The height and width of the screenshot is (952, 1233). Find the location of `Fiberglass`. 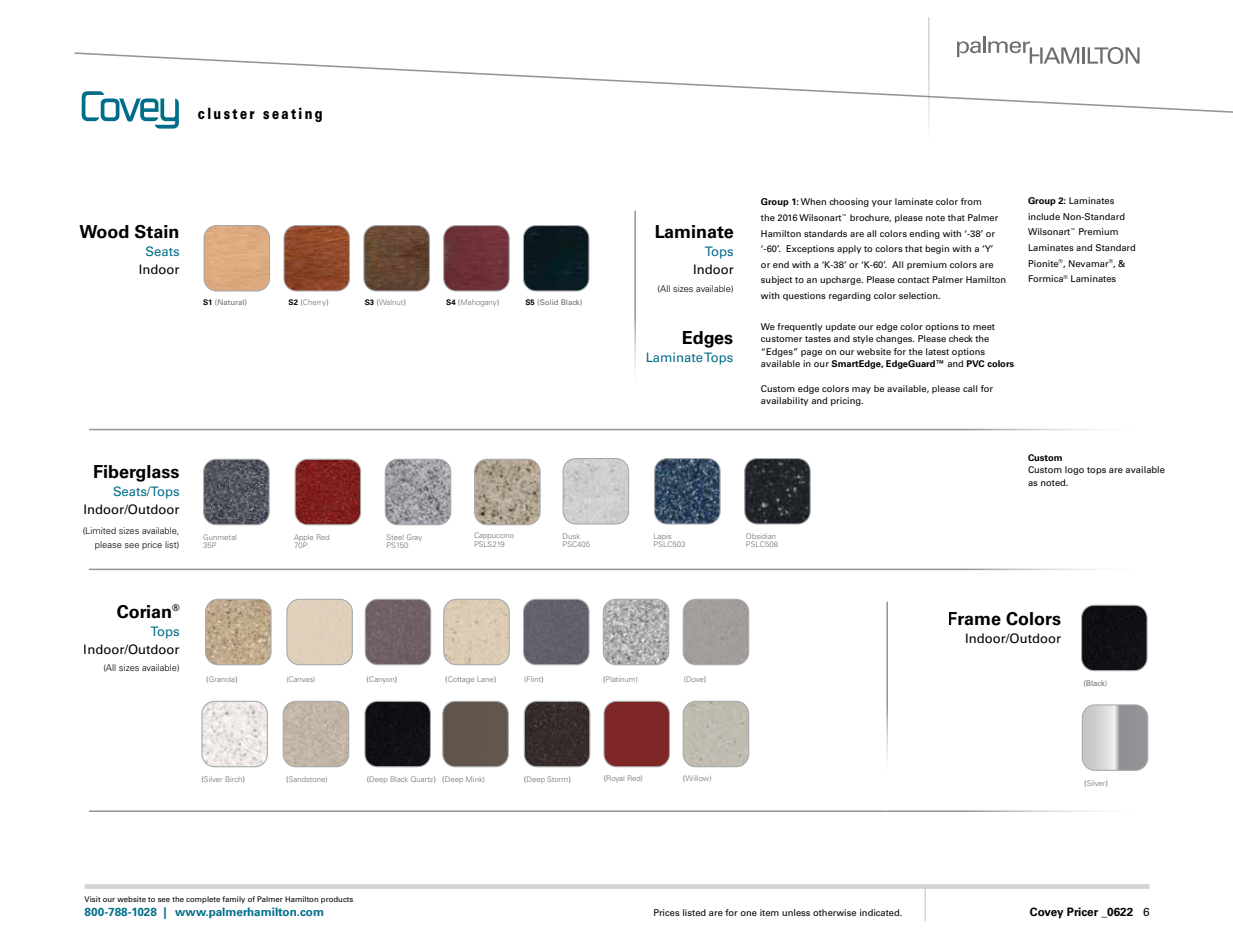

Fiberglass is located at coordinates (136, 473).
